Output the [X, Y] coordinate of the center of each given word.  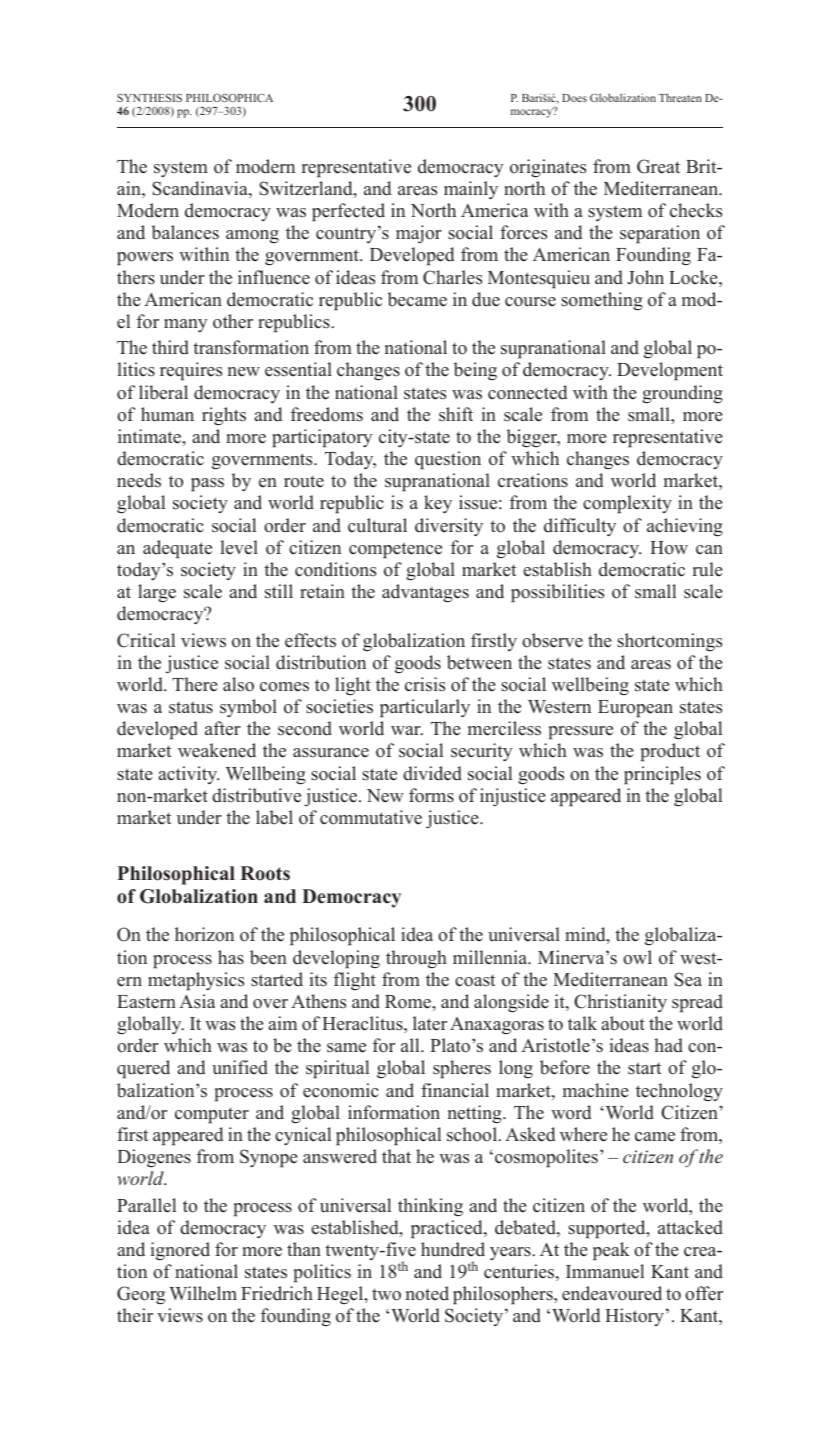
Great [658, 166]
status [191, 707]
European [635, 709]
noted [427, 1293]
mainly [471, 190]
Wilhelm [203, 1293]
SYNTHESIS [149, 98]
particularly [425, 708]
